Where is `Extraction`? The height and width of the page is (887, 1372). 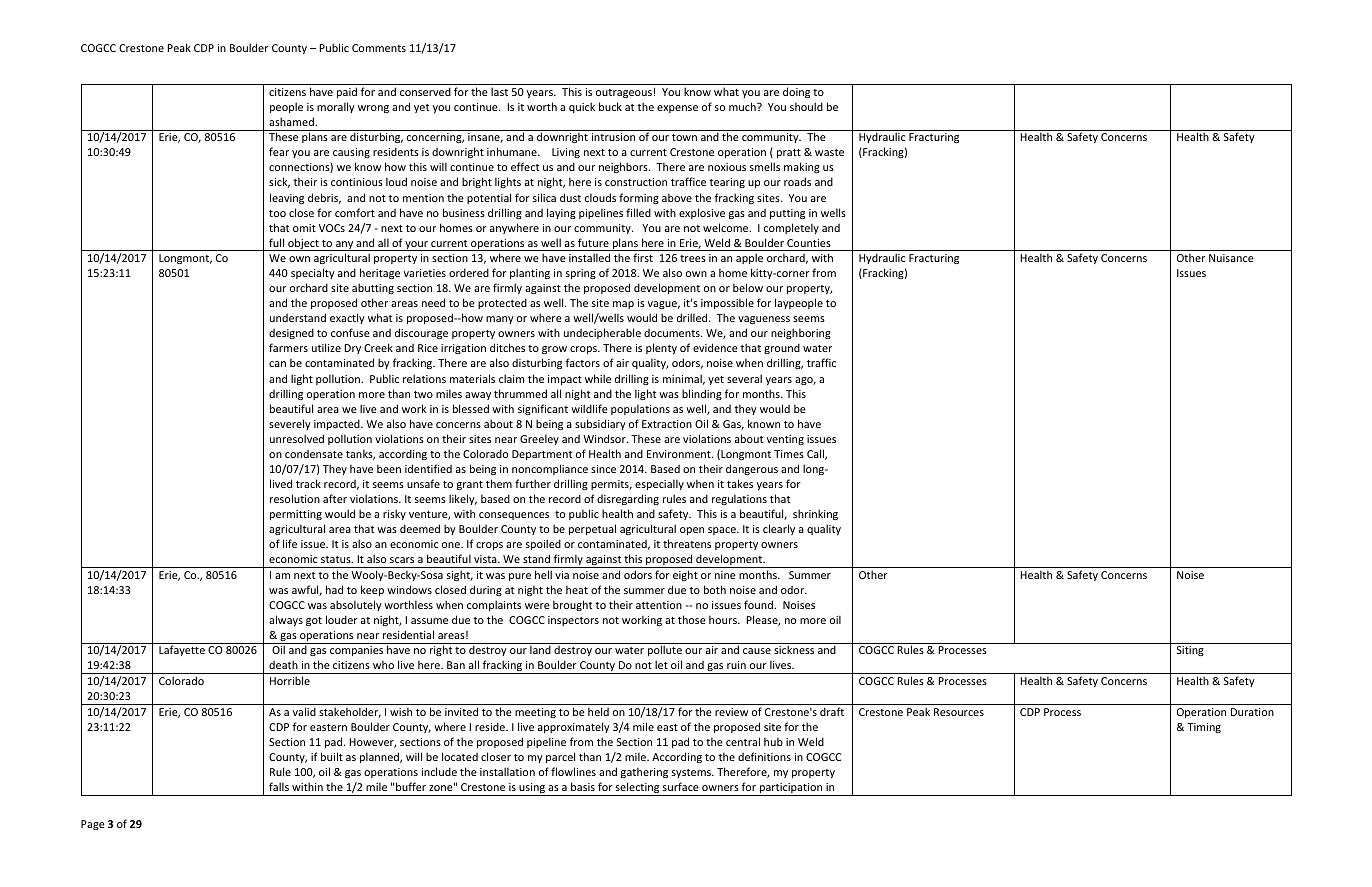 Extraction is located at coordinates (667, 424).
